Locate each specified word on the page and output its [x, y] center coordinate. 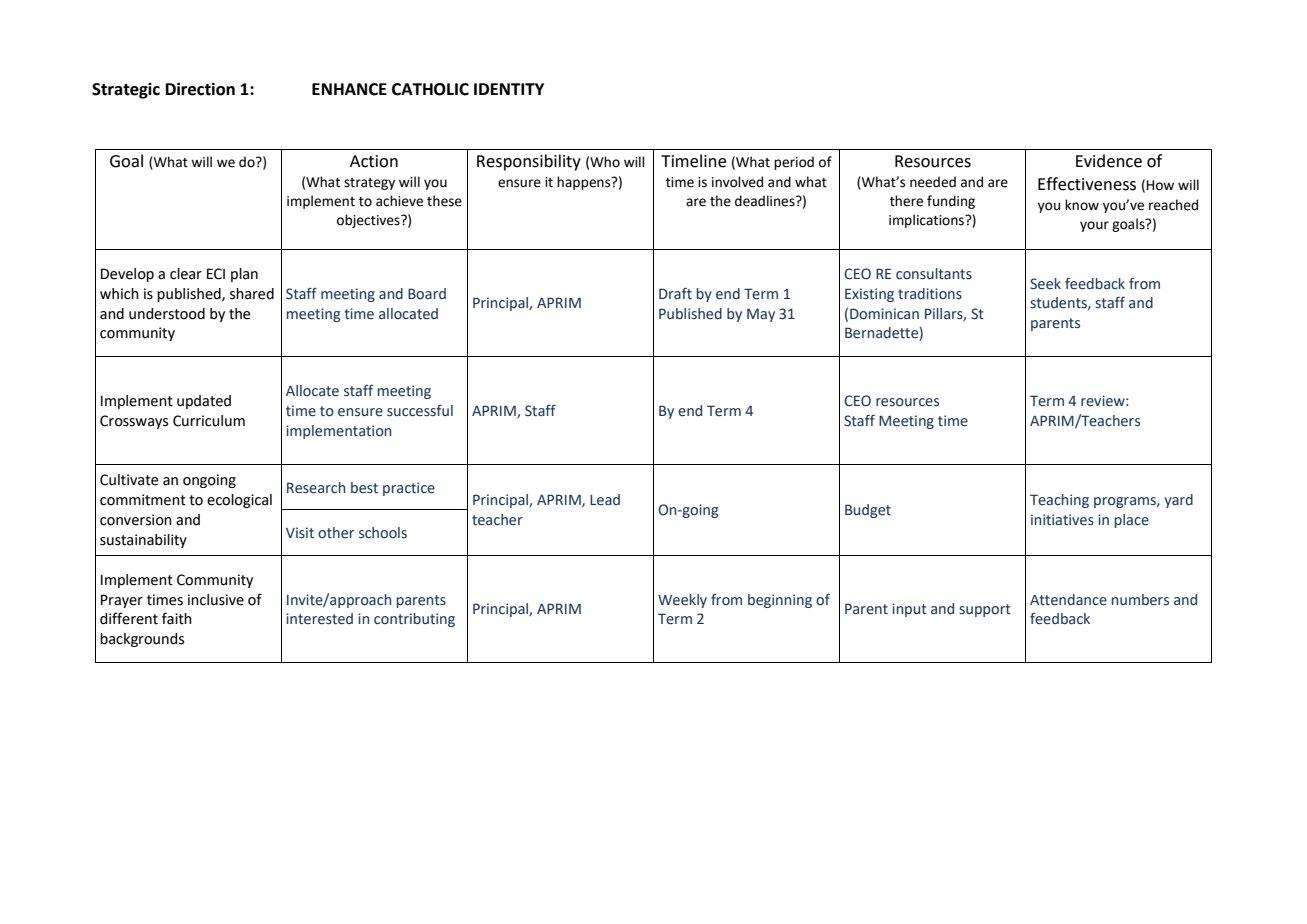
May [761, 315]
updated [204, 402]
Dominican [884, 314]
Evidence [1109, 161]
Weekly [682, 601]
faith [177, 618]
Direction [200, 89]
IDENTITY [509, 89]
